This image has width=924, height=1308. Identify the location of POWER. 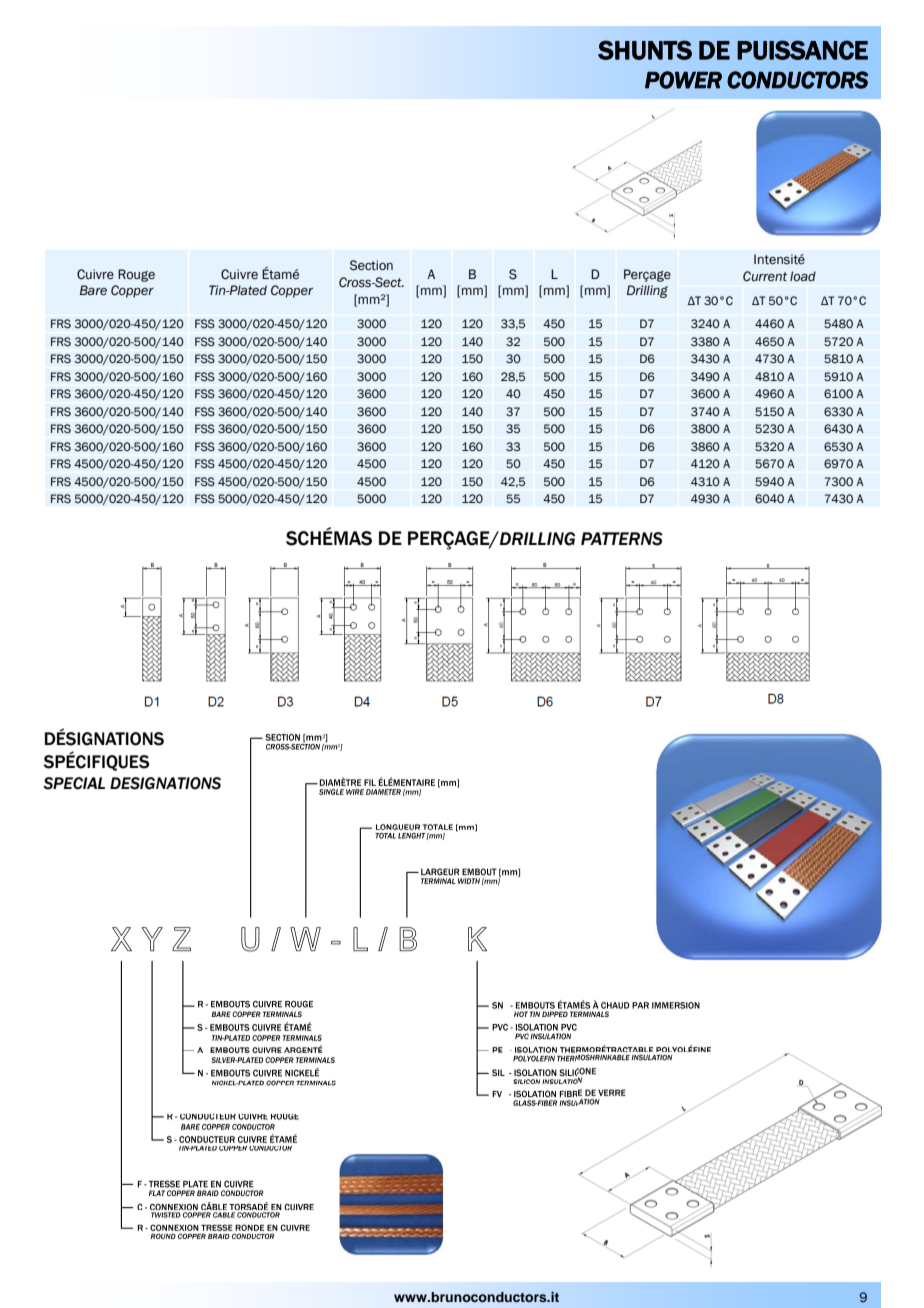
(683, 80).
